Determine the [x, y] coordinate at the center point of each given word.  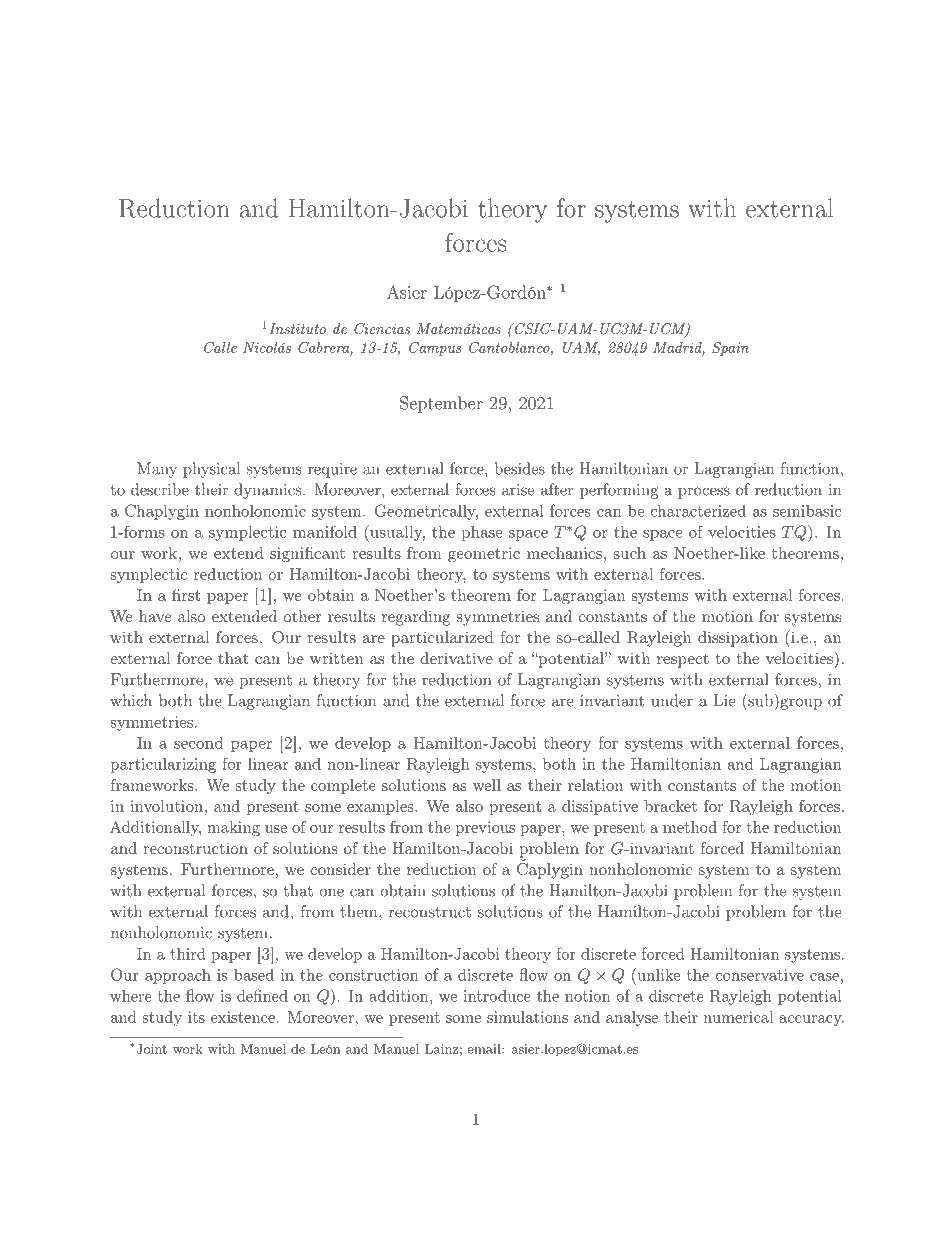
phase [482, 533]
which [131, 700]
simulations [527, 1017]
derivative [456, 658]
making [233, 829]
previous [485, 828]
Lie [725, 700]
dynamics [267, 491]
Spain [730, 349]
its [196, 1017]
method [690, 827]
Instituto [297, 328]
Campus [435, 349]
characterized [698, 510]
